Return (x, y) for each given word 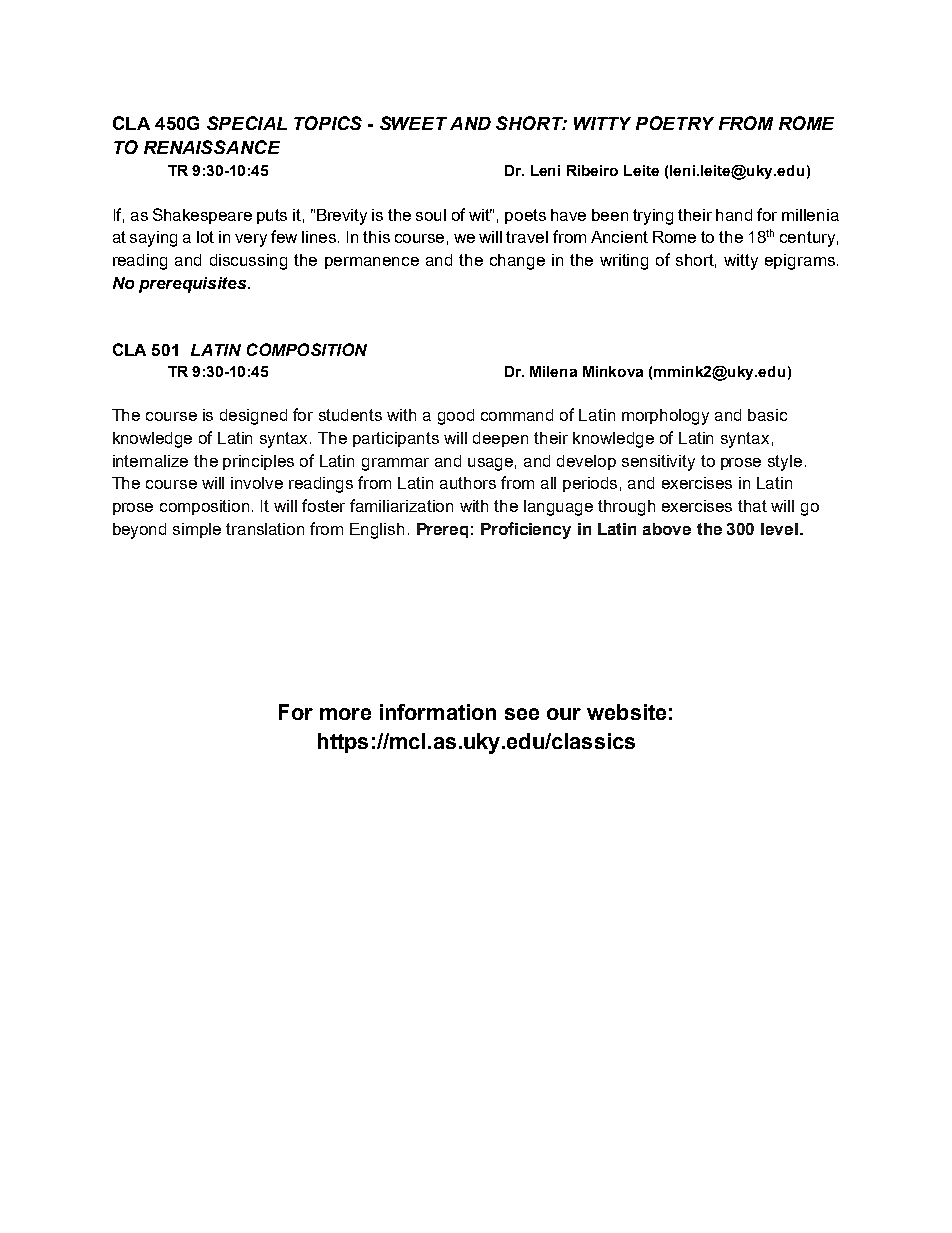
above (667, 529)
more (345, 714)
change (517, 262)
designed (253, 417)
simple (197, 530)
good (456, 417)
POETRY (675, 123)
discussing (248, 262)
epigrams (800, 262)
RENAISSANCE (212, 147)
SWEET (413, 123)
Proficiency (526, 530)
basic (767, 415)
